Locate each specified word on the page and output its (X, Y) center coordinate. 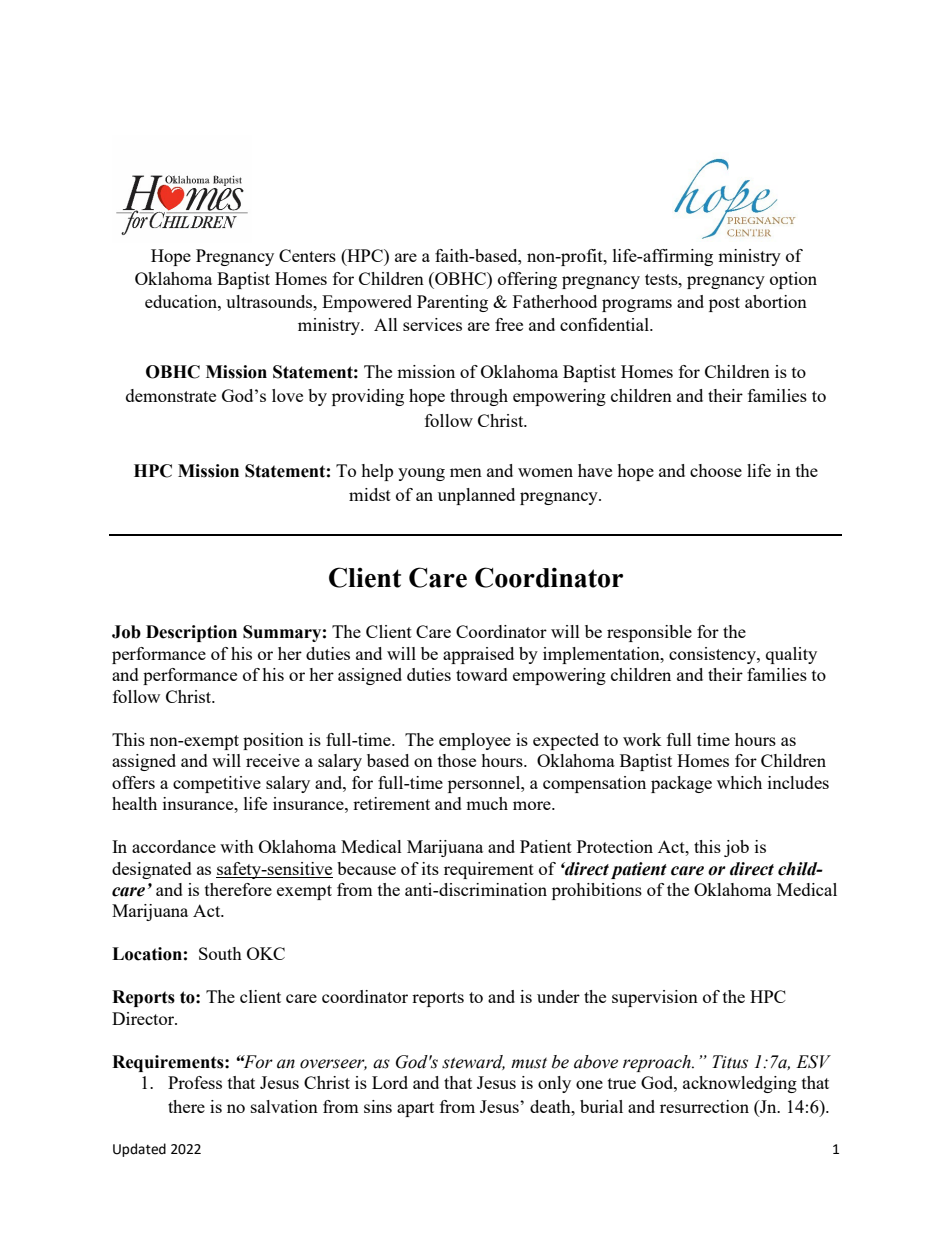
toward (482, 674)
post (724, 304)
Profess (195, 1082)
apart (415, 1109)
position (273, 741)
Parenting (452, 303)
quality (791, 655)
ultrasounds (270, 301)
